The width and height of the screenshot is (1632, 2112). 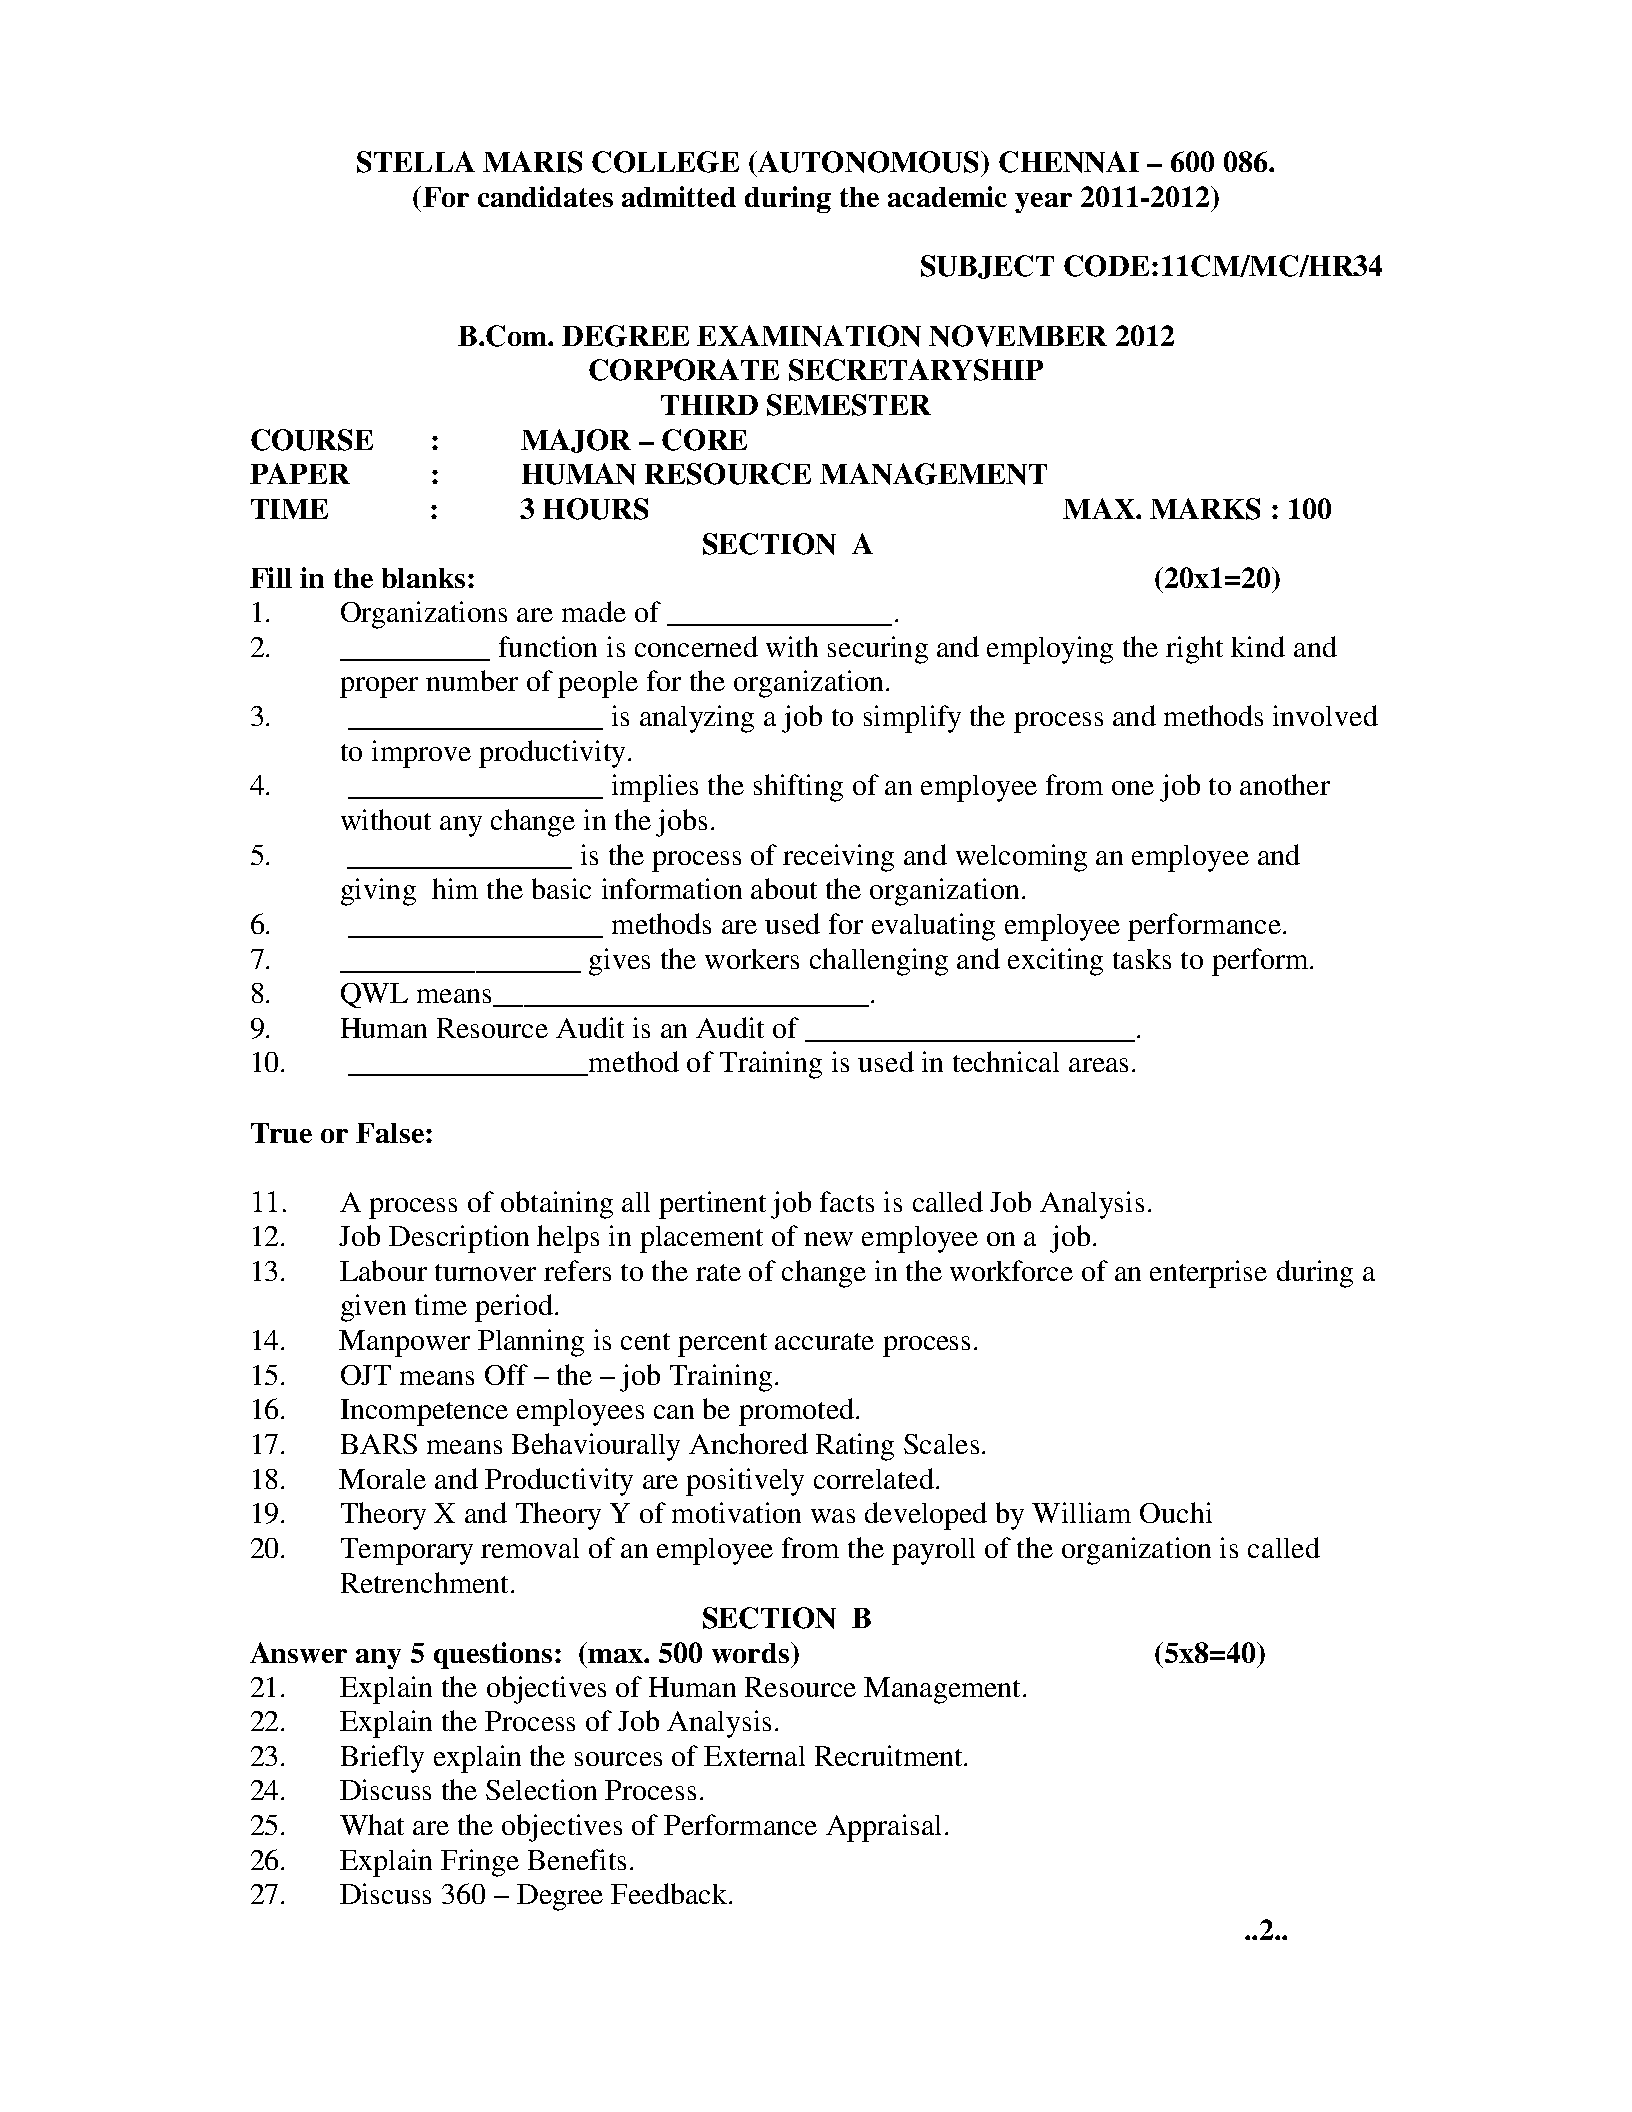 I want to click on What, so click(x=372, y=1824).
